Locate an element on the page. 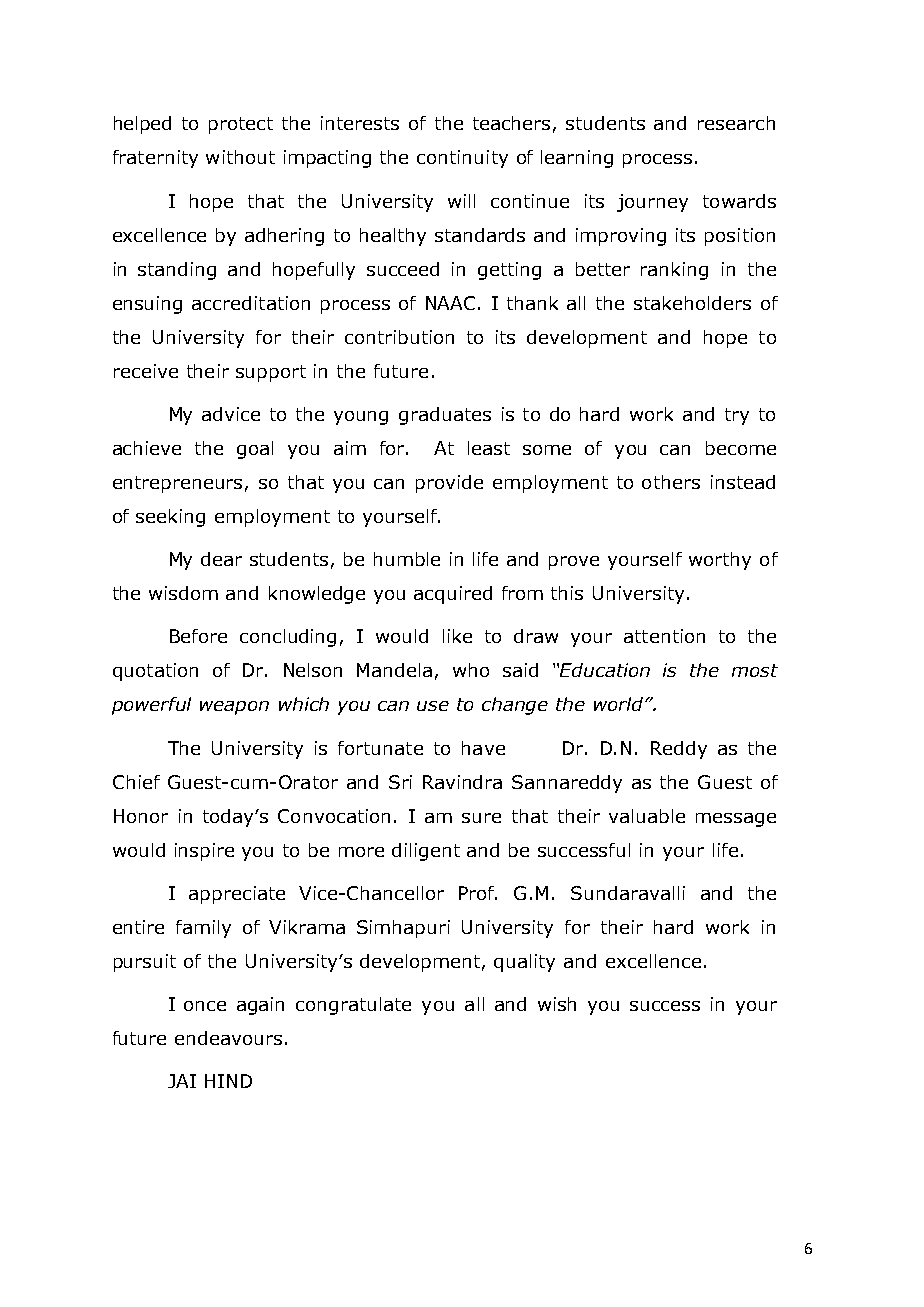 This image has width=924, height=1307. endeavours is located at coordinates (228, 1038).
